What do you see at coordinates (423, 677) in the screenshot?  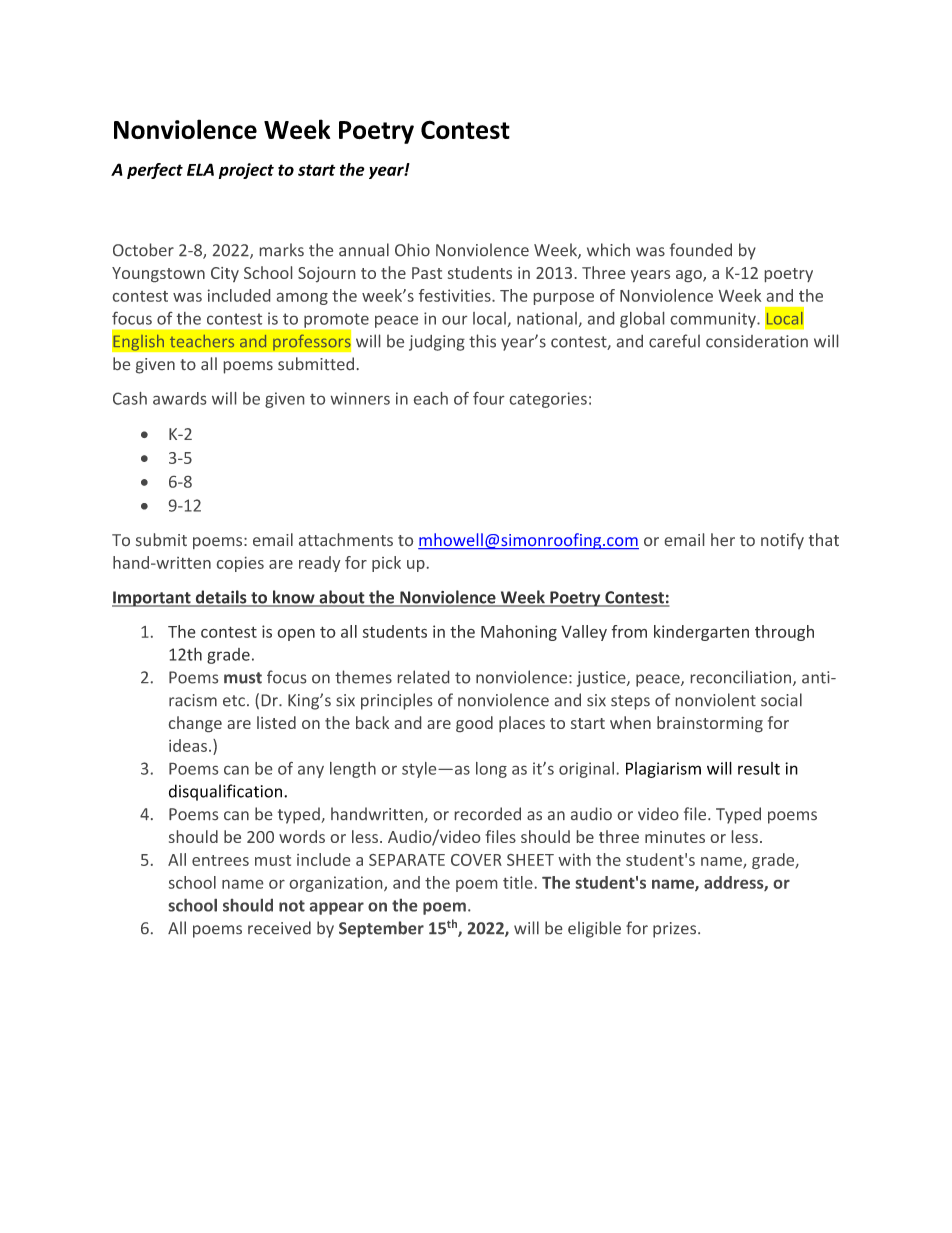 I see `related` at bounding box center [423, 677].
